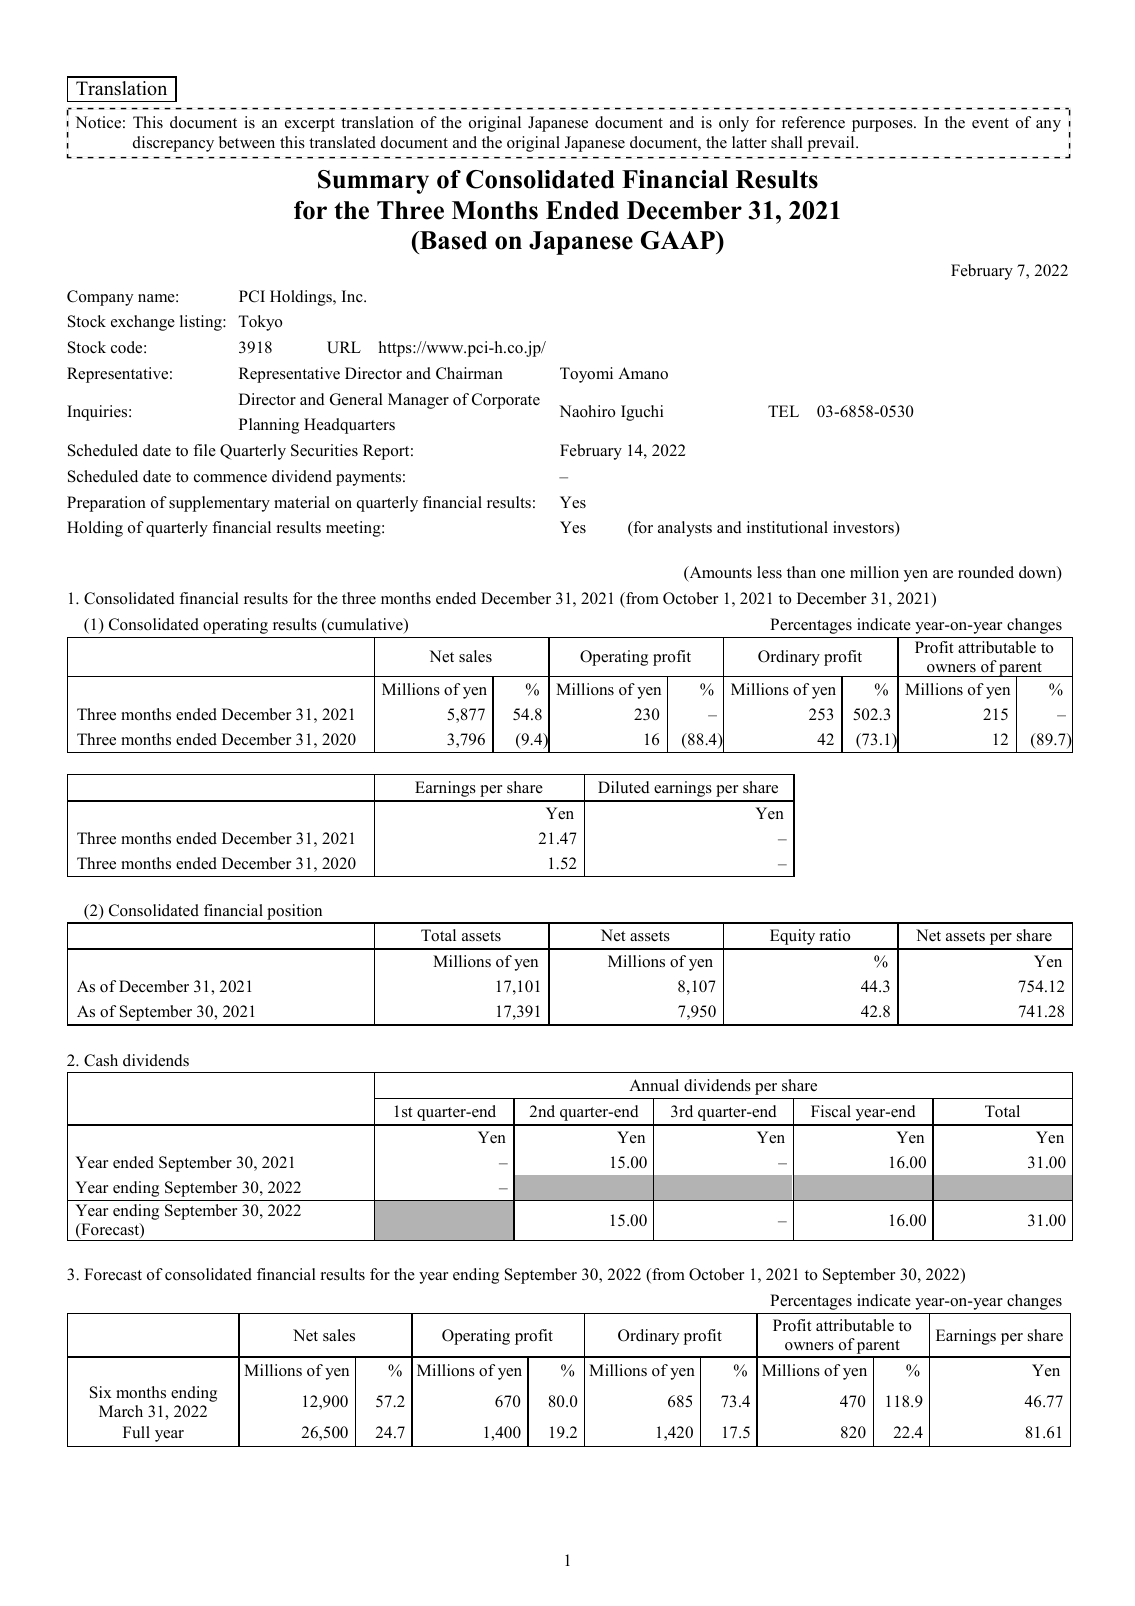 Image resolution: width=1135 pixels, height=1606 pixels. What do you see at coordinates (101, 1060) in the image?
I see `Cash` at bounding box center [101, 1060].
